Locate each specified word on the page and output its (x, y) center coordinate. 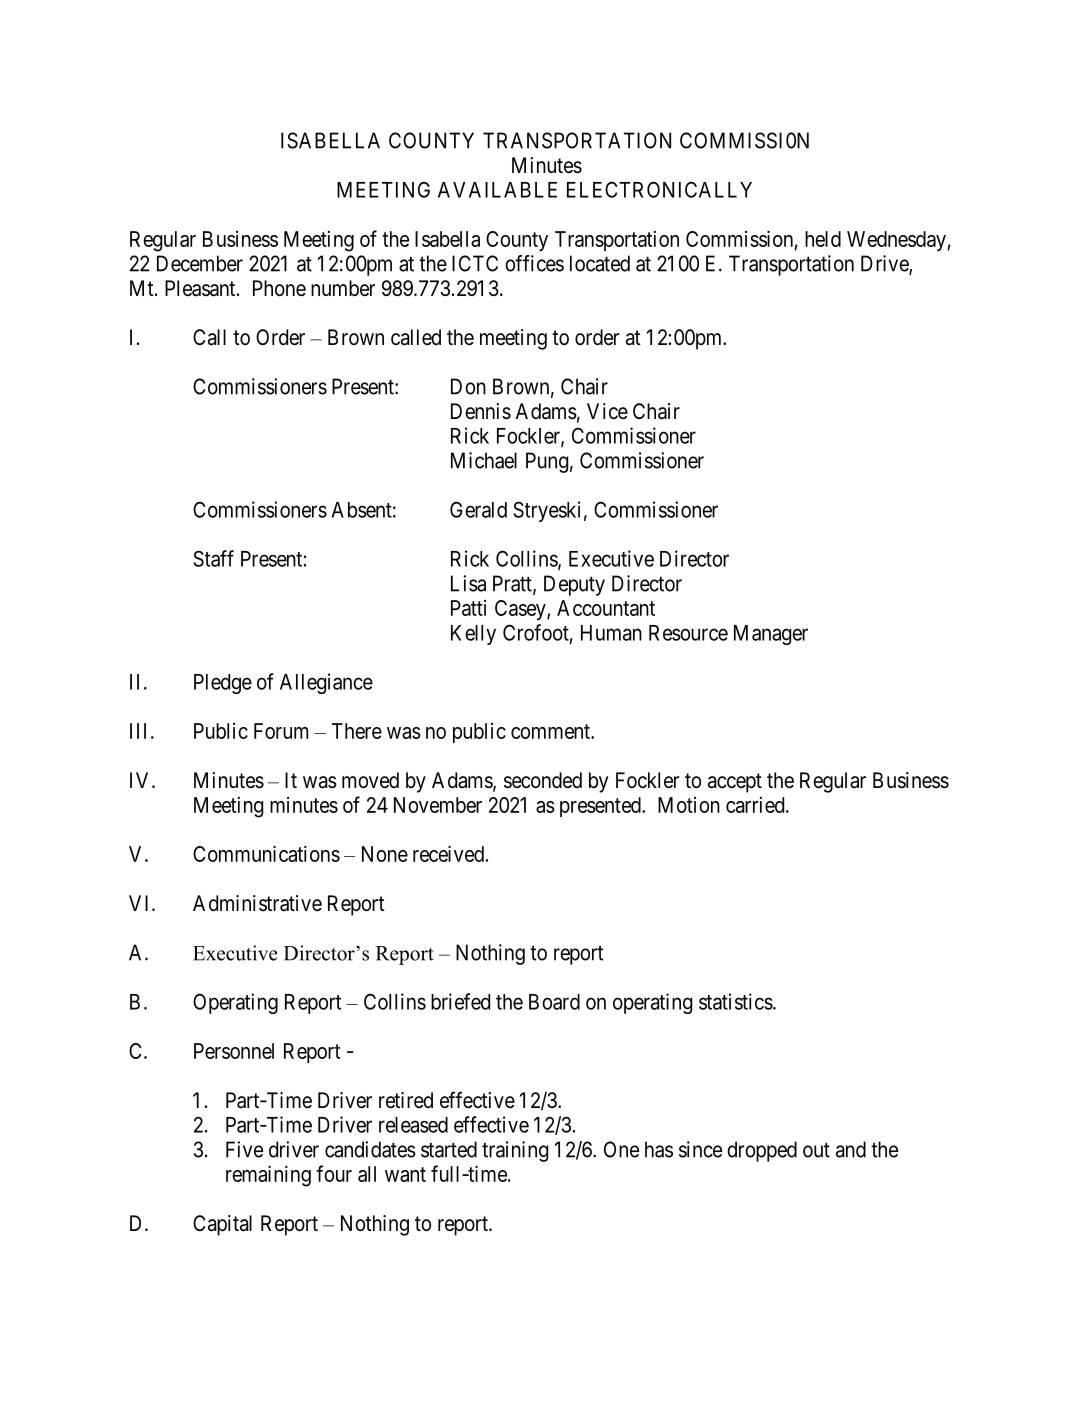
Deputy (574, 585)
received (448, 853)
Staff (213, 558)
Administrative (257, 903)
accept (735, 783)
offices (534, 263)
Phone (279, 288)
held (823, 239)
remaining (268, 1176)
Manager (771, 635)
